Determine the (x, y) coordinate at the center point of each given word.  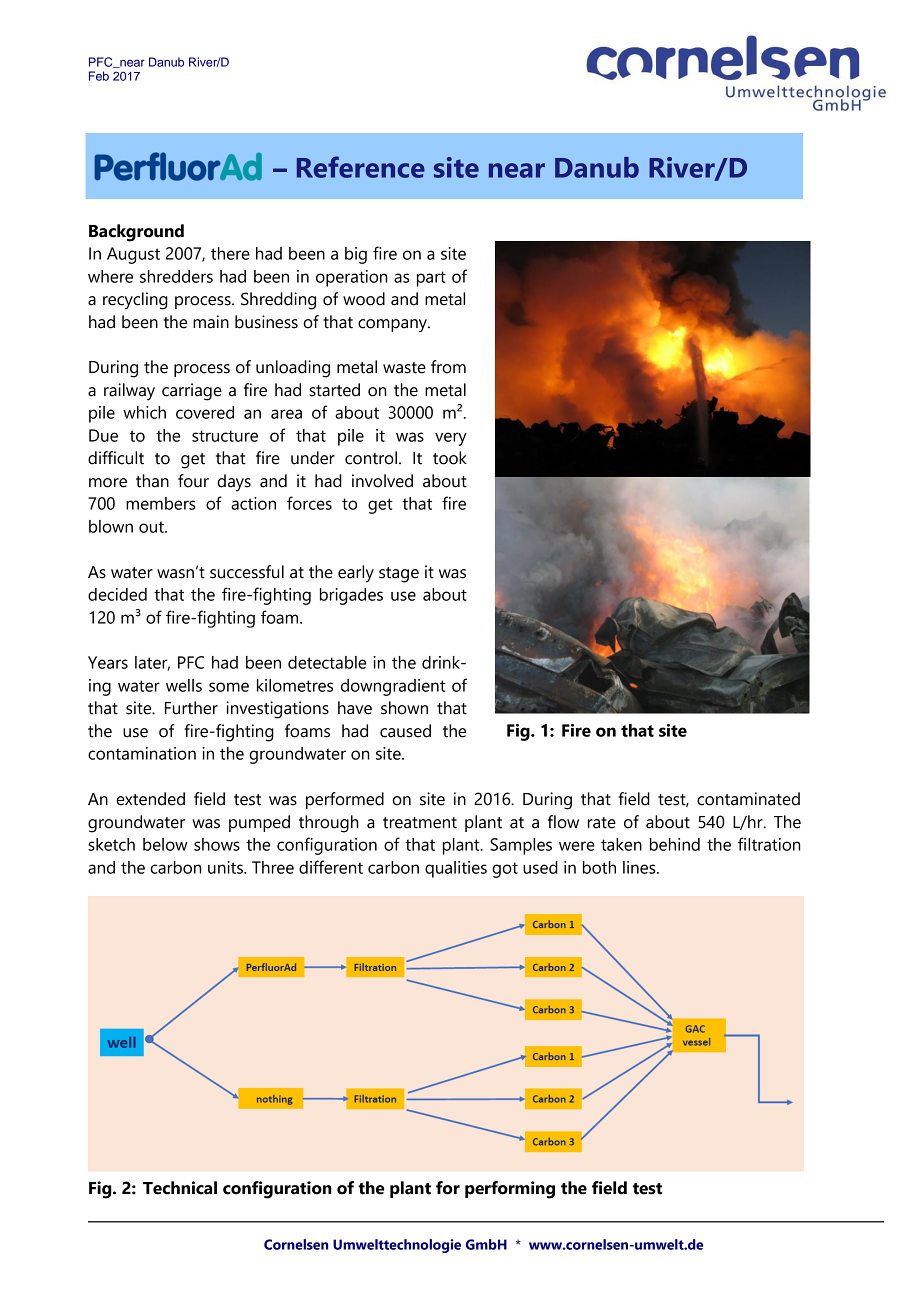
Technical (180, 1188)
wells (184, 685)
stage (399, 575)
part (431, 279)
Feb (99, 76)
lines (640, 867)
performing (510, 1190)
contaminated (748, 799)
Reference (361, 167)
